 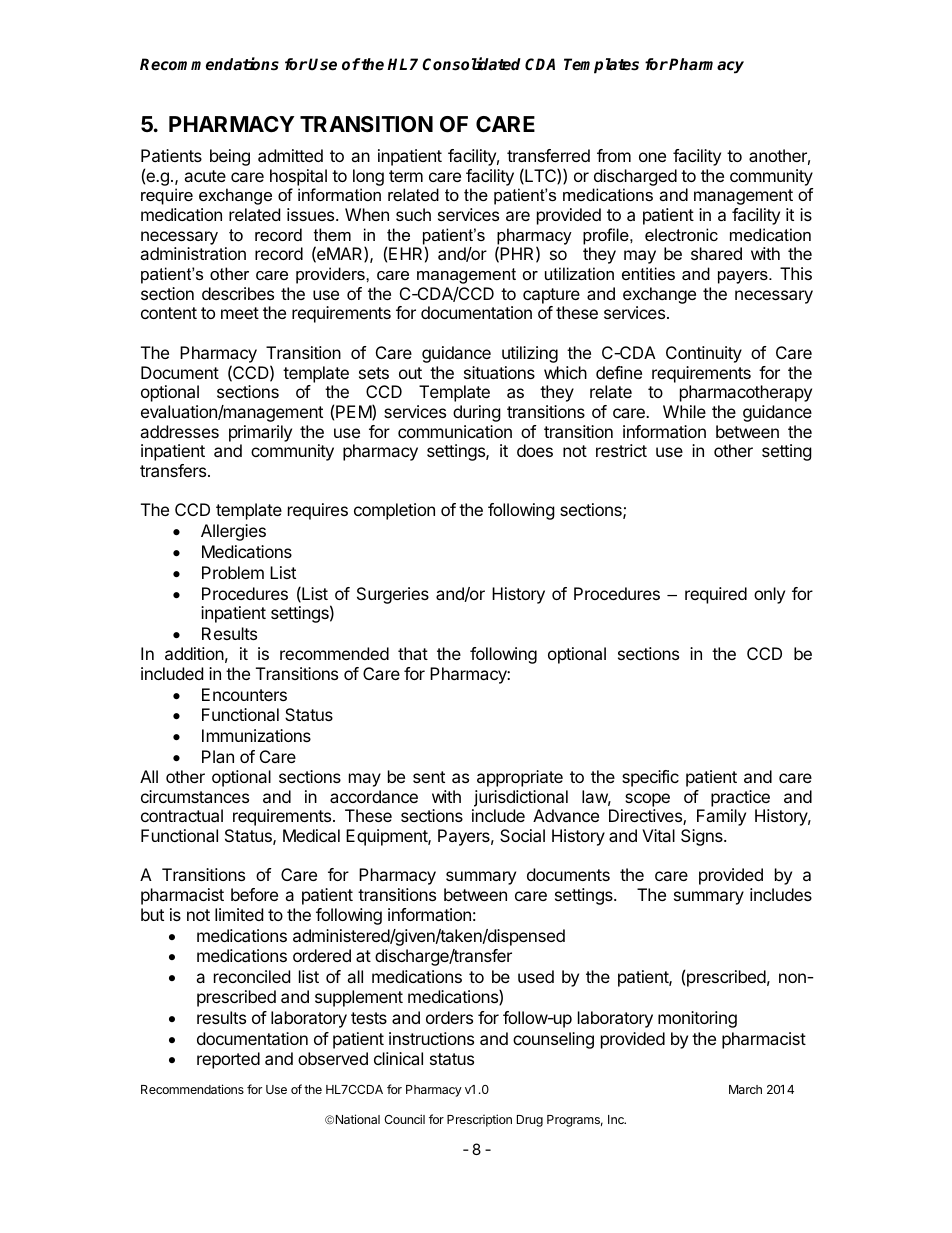 I want to click on Social, so click(x=522, y=835).
